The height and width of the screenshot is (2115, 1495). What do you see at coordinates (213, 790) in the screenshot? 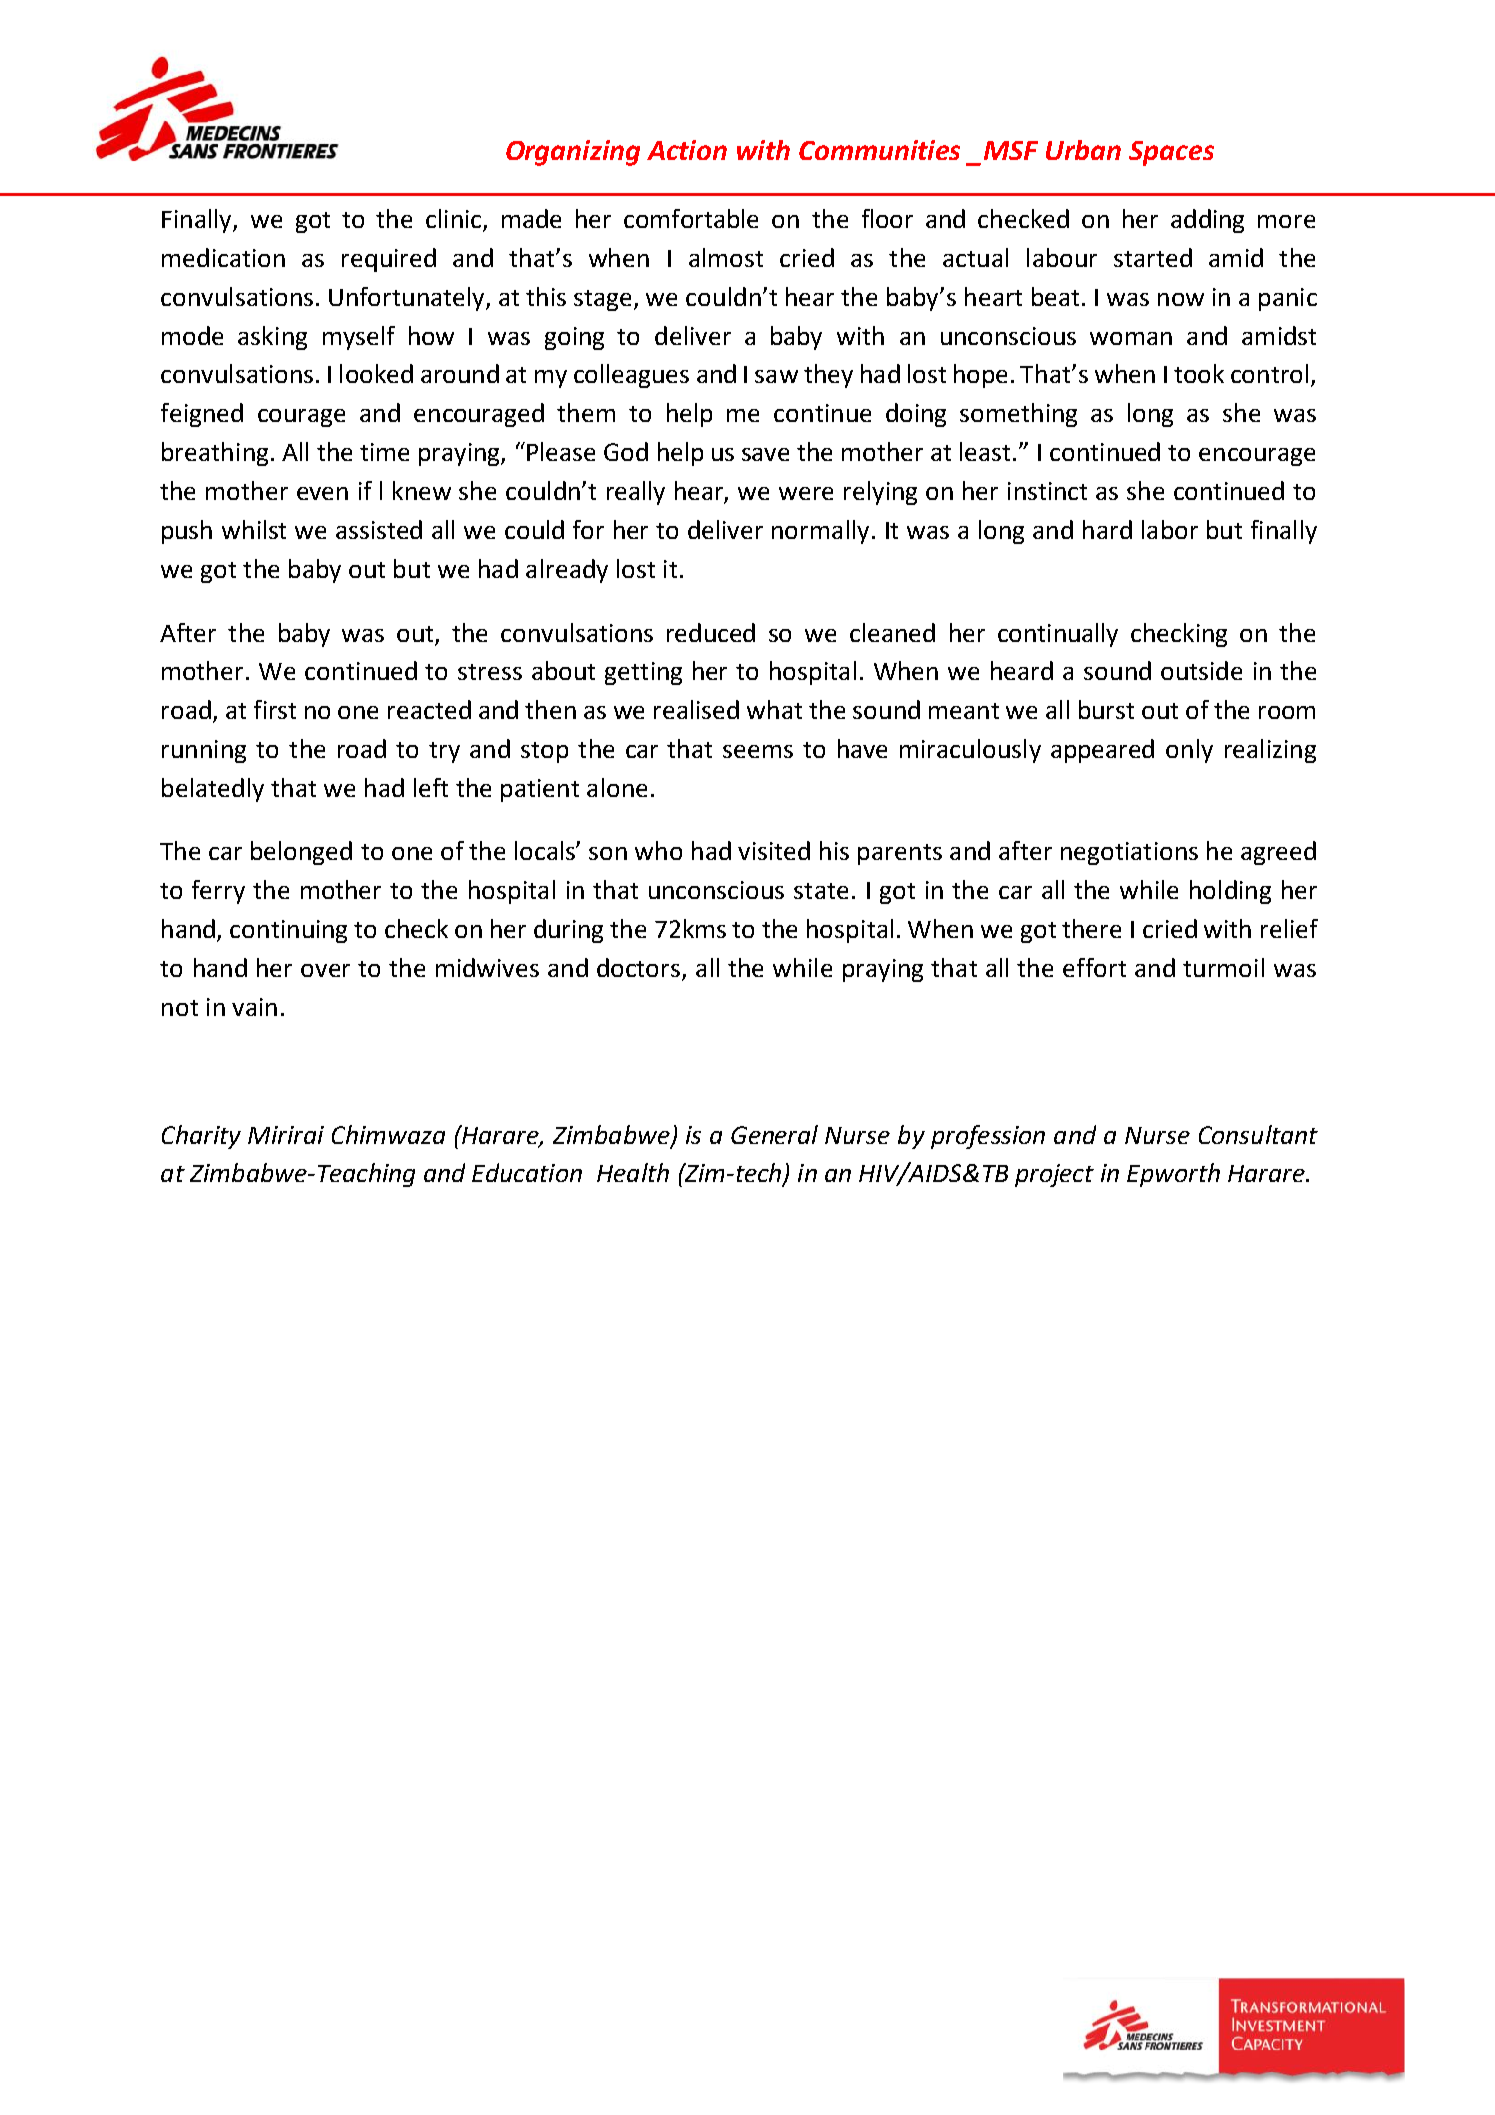
I see `belatedly` at bounding box center [213, 790].
